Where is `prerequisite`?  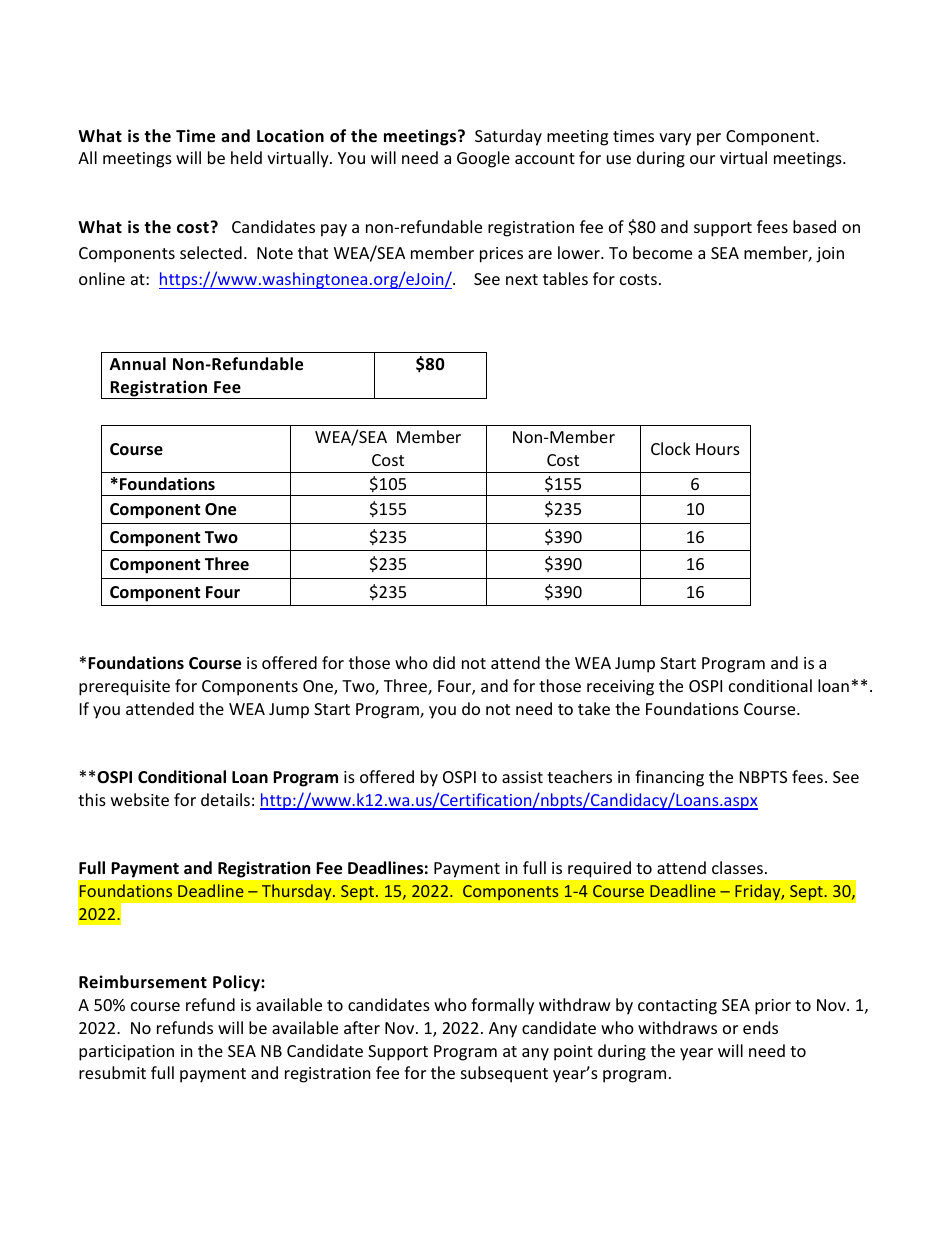
prerequisite is located at coordinates (124, 688).
